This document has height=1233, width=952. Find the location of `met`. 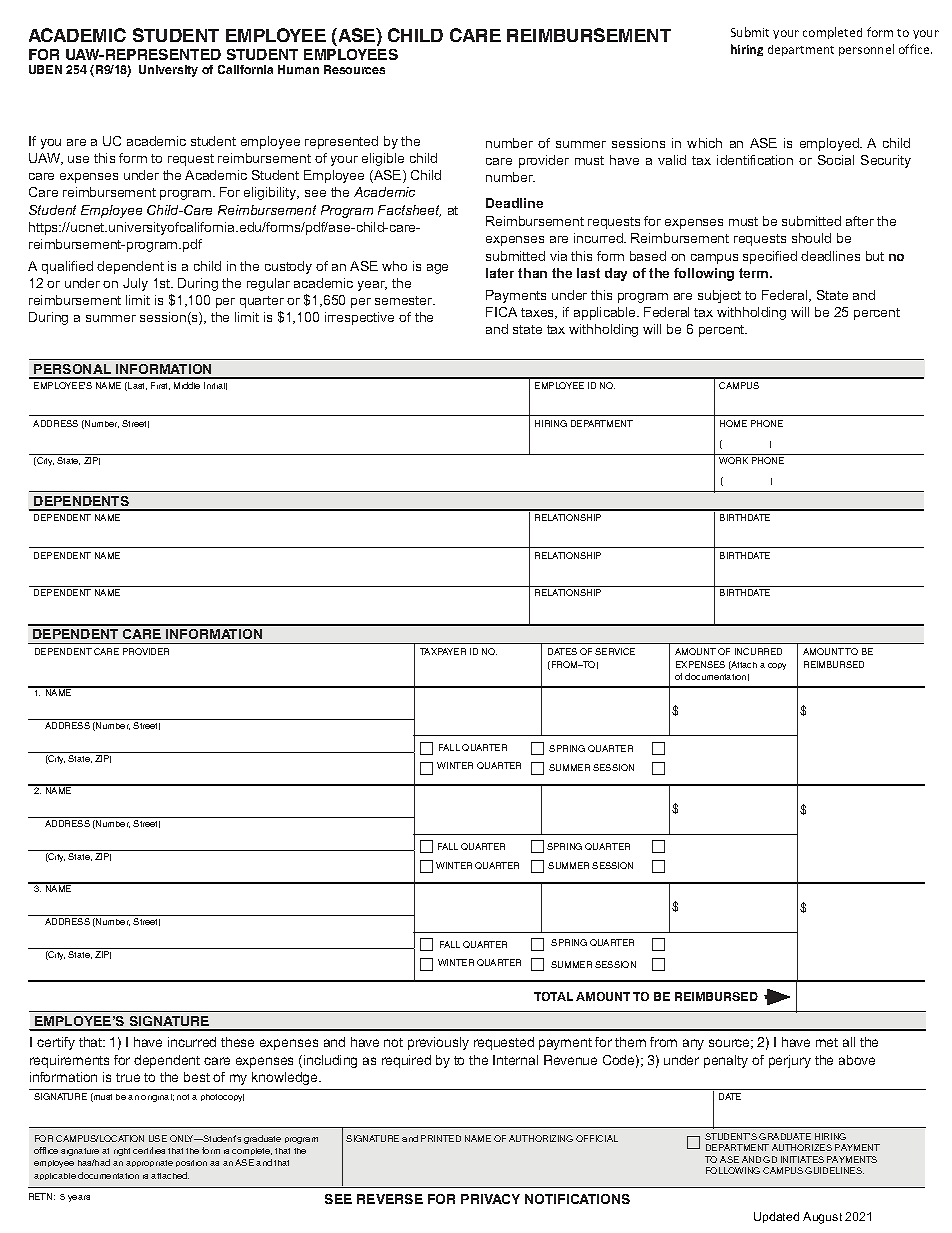

met is located at coordinates (827, 1042).
